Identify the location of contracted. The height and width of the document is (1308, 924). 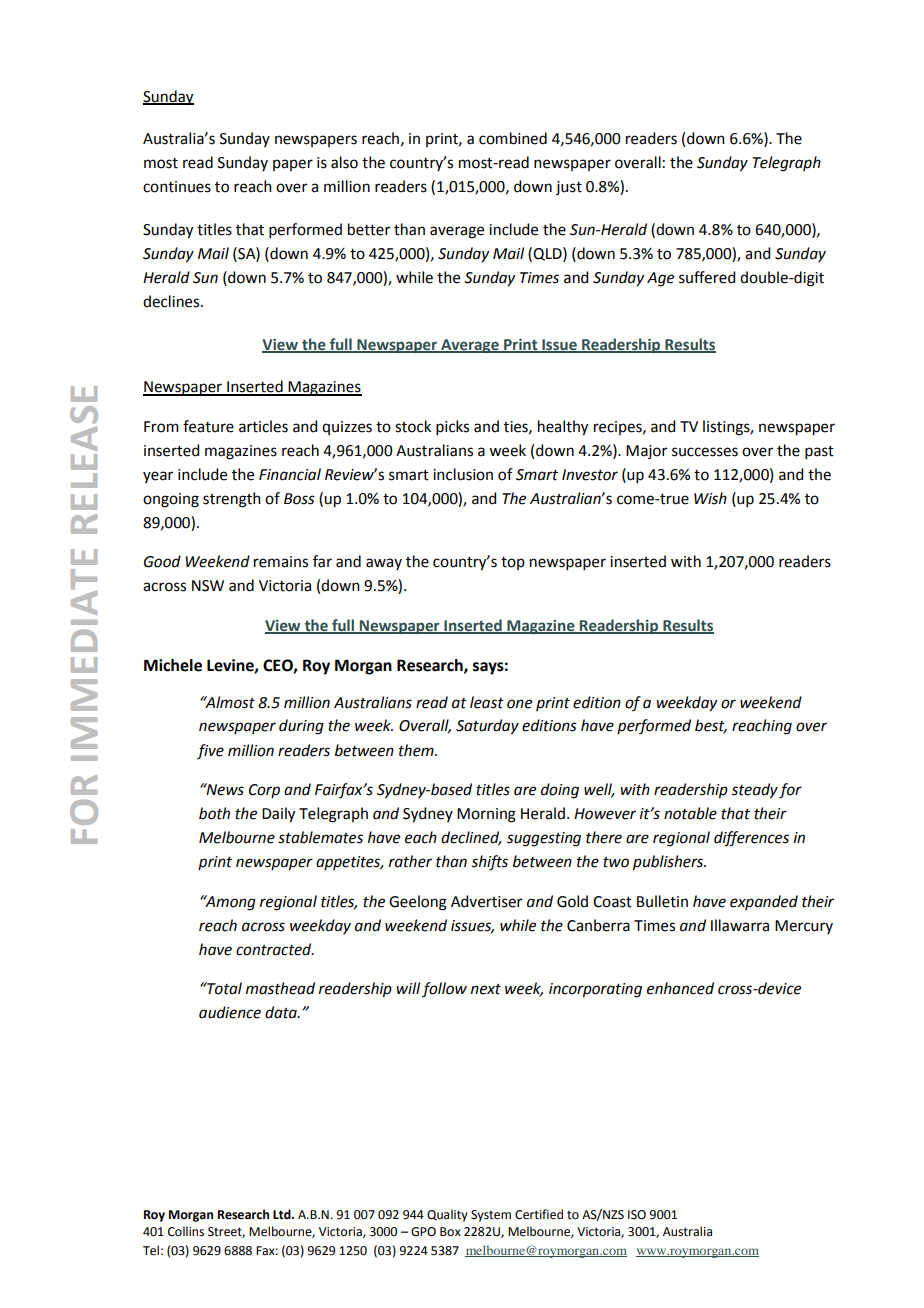
(275, 949).
